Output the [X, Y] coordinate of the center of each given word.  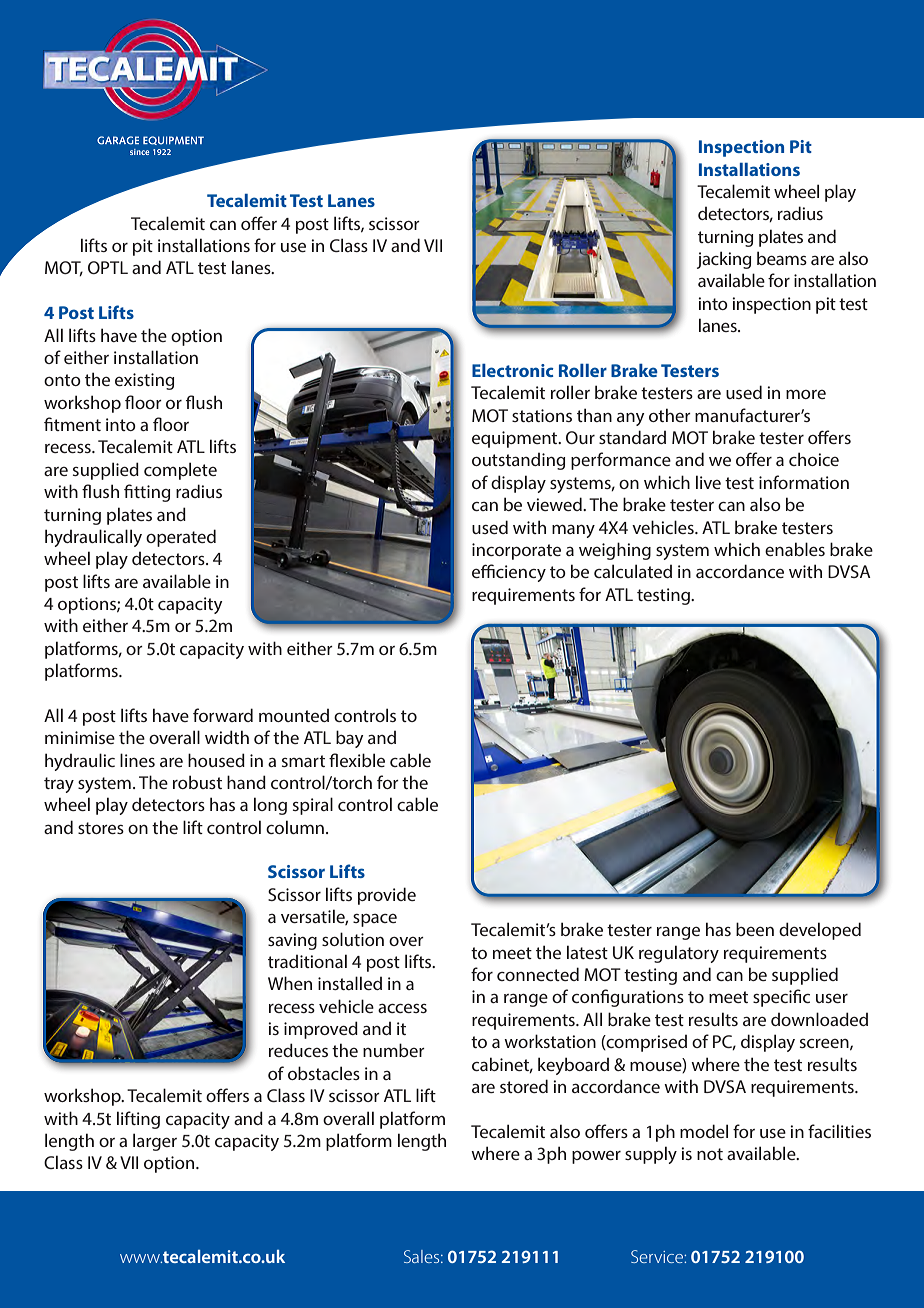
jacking [724, 260]
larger [155, 1142]
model [704, 1131]
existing [145, 381]
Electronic [513, 370]
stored [524, 1086]
